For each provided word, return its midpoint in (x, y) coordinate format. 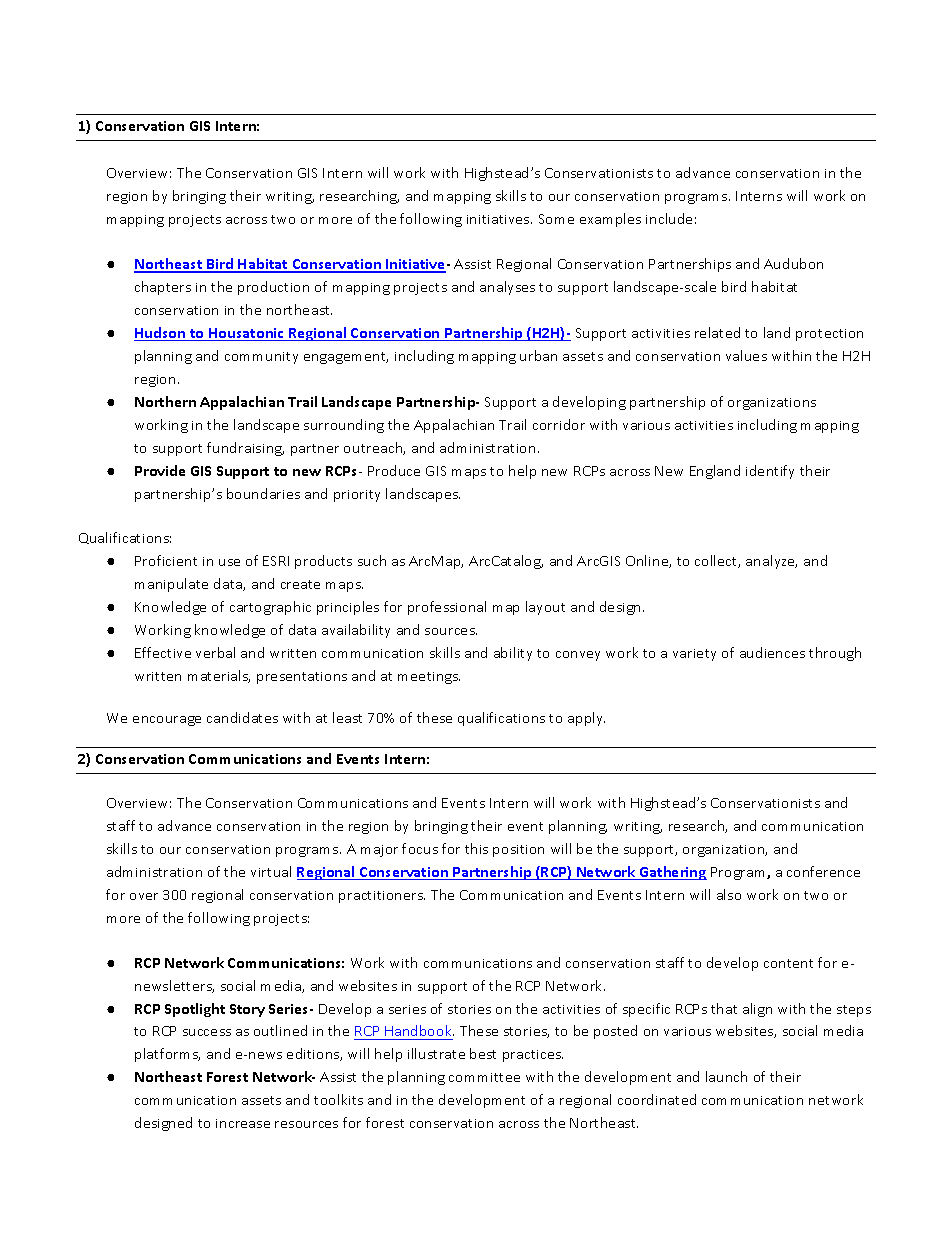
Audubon (793, 263)
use (229, 562)
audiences (772, 652)
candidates (242, 717)
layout (545, 608)
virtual (271, 871)
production (273, 288)
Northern (165, 401)
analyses (507, 288)
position (518, 851)
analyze (771, 562)
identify (770, 472)
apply (586, 719)
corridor (559, 424)
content (788, 963)
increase (243, 1123)
